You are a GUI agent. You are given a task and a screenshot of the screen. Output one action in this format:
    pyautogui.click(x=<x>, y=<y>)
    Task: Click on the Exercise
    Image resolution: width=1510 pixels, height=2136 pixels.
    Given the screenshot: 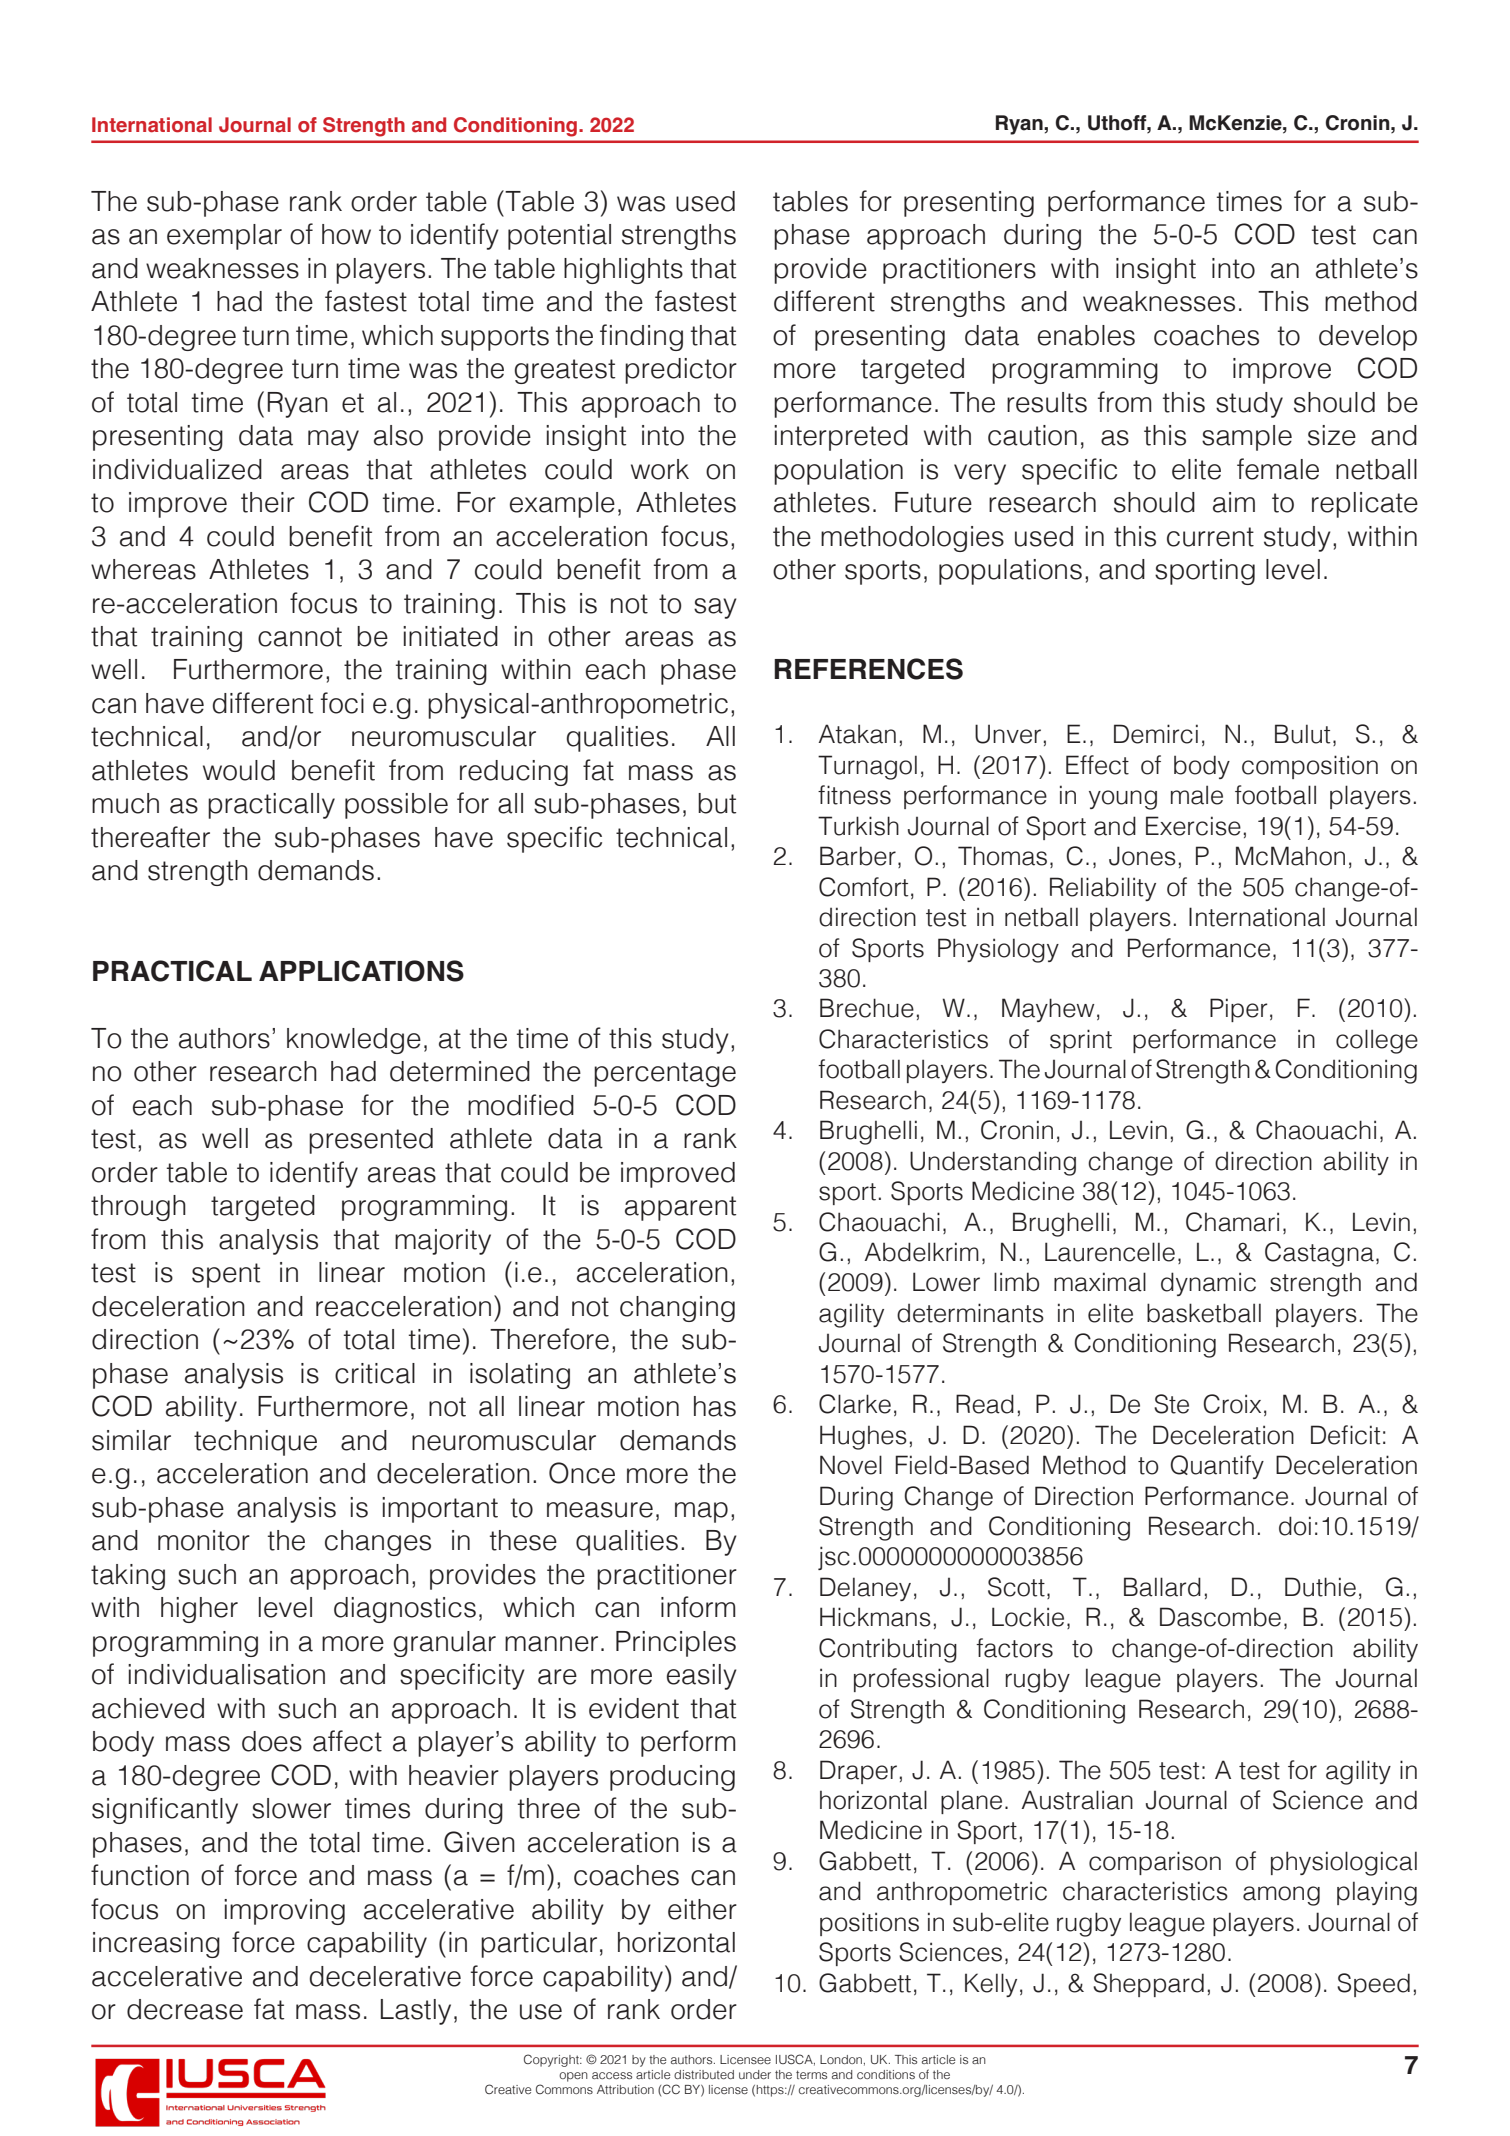 What is the action you would take?
    pyautogui.click(x=1193, y=826)
